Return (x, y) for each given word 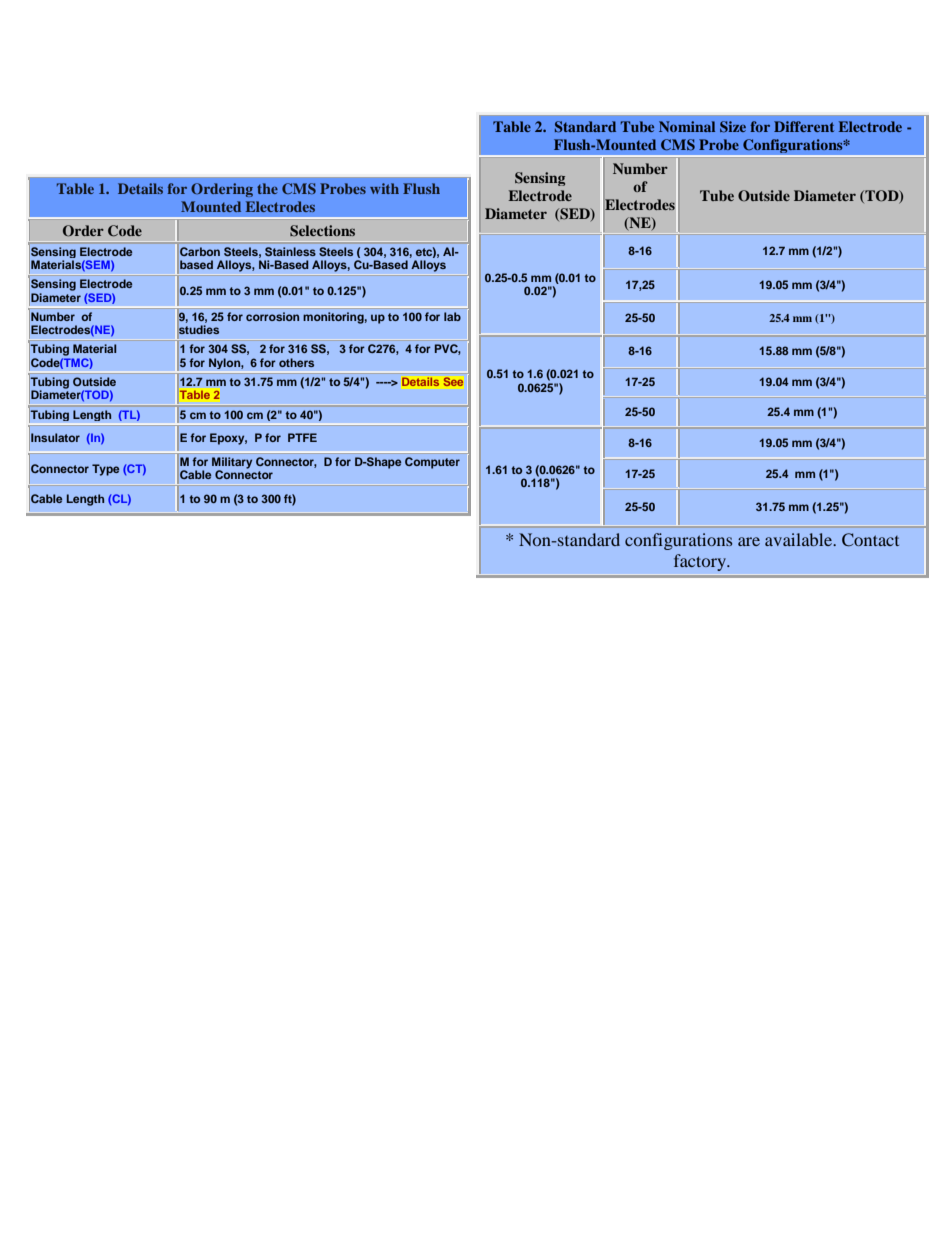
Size (733, 127)
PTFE (302, 437)
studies (199, 329)
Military (232, 464)
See (453, 382)
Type (105, 470)
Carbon (200, 251)
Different (804, 126)
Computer (432, 463)
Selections (322, 231)
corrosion (272, 316)
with (384, 188)
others (296, 362)
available (799, 539)
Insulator (55, 437)
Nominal (687, 126)
